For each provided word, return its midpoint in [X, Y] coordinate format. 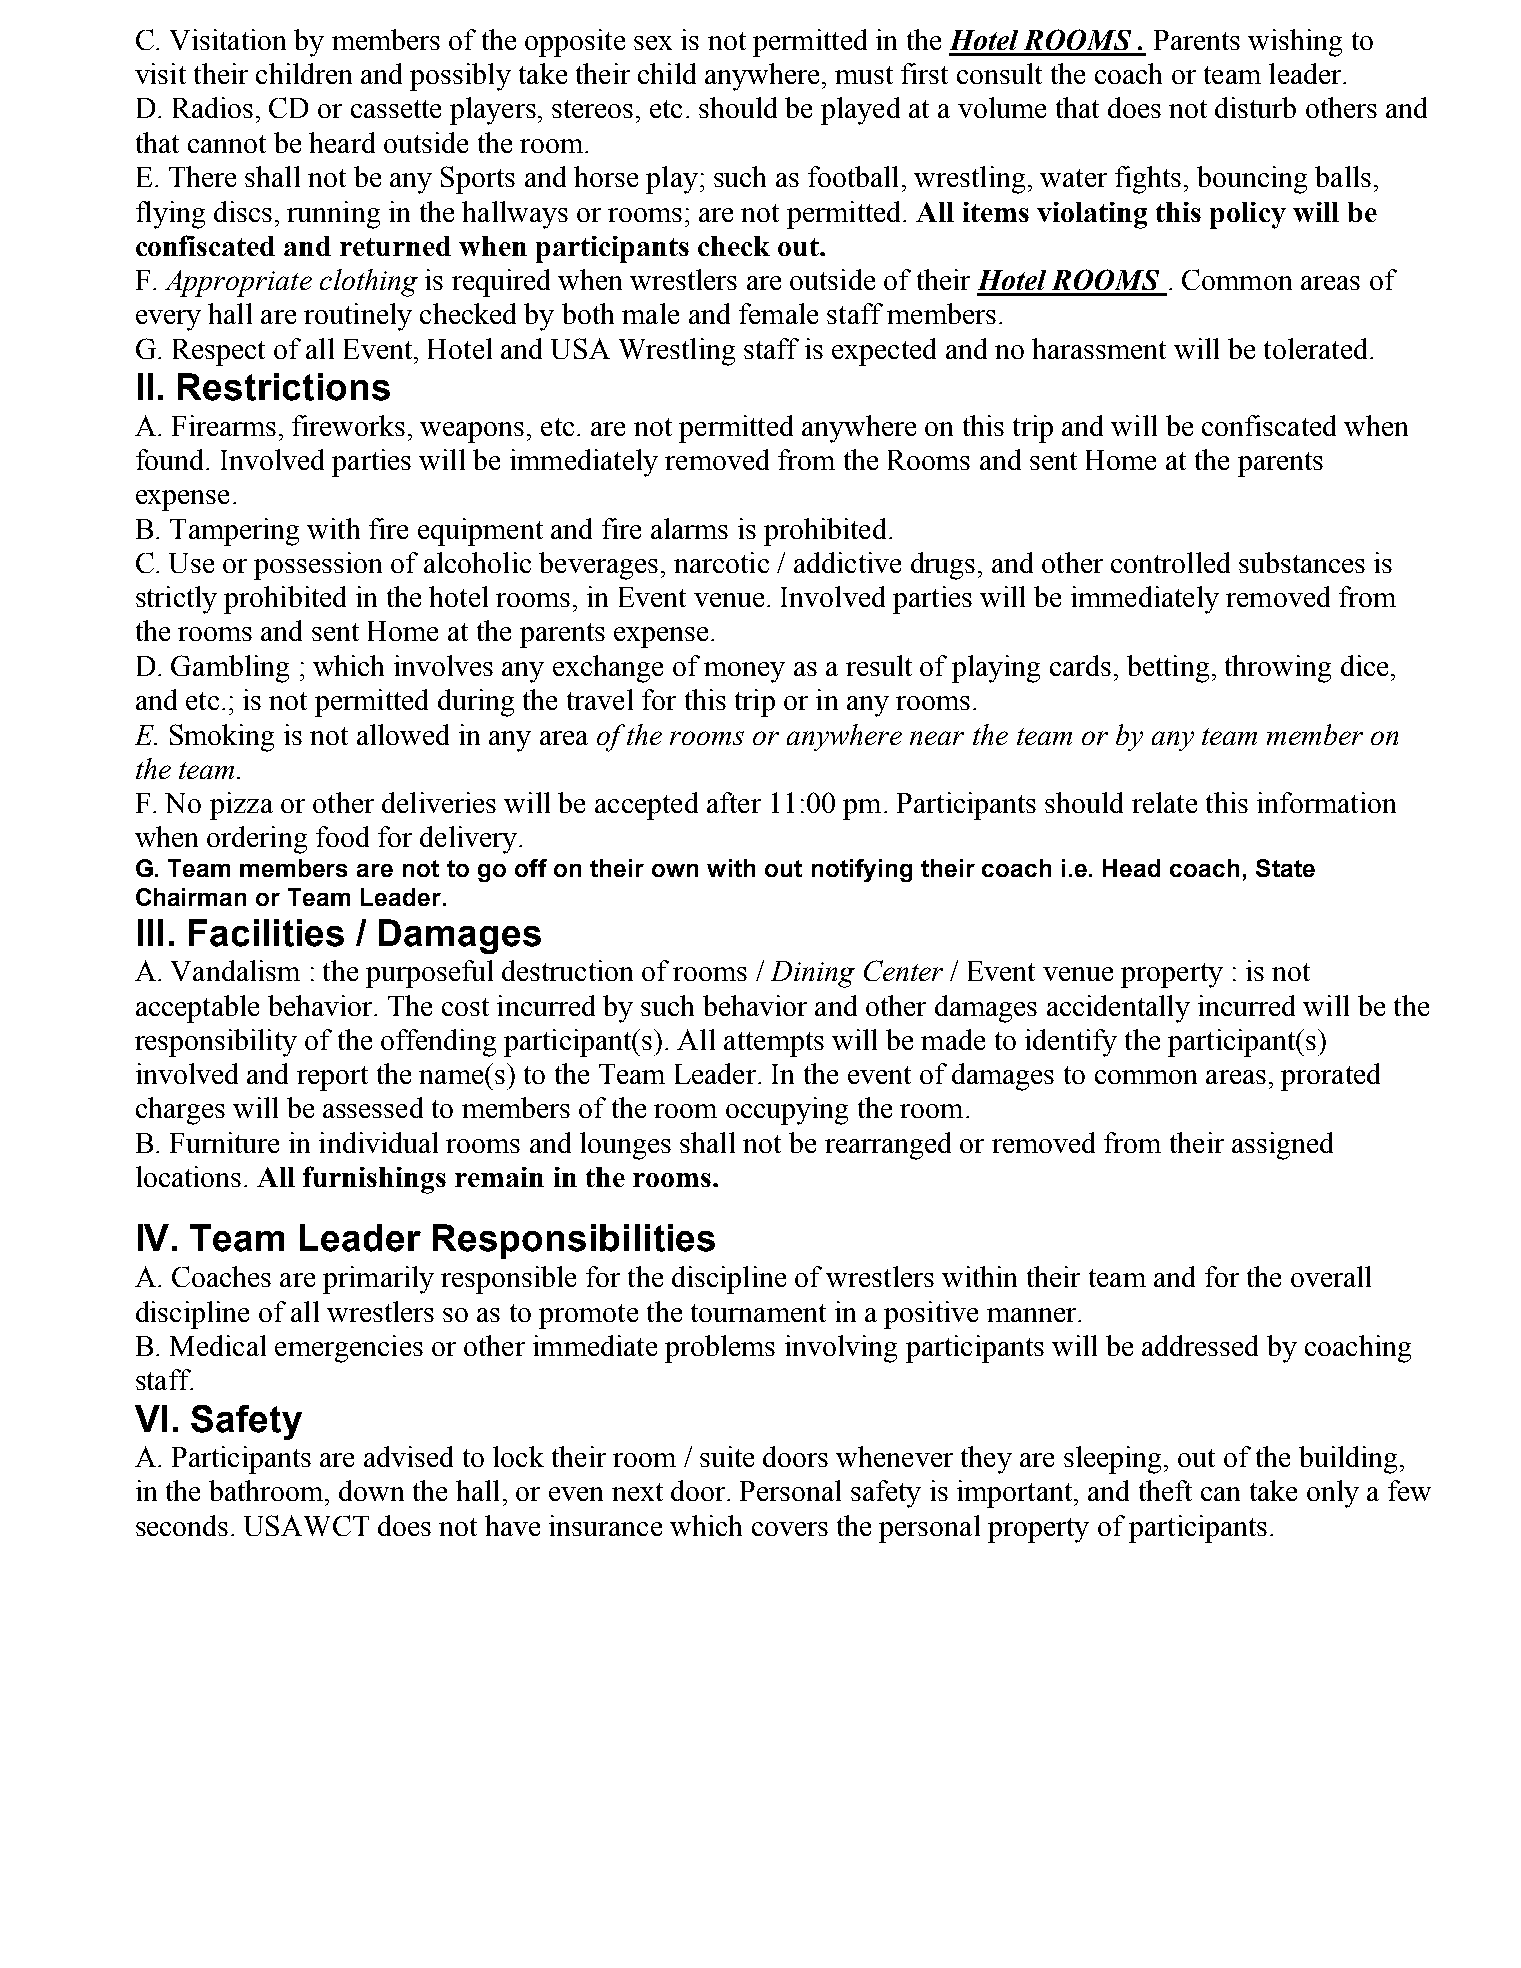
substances [1302, 562]
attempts [774, 1044]
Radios [213, 107]
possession [318, 566]
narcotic [721, 562]
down [371, 1490]
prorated [1330, 1077]
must [864, 75]
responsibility [216, 1043]
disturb [1255, 107]
